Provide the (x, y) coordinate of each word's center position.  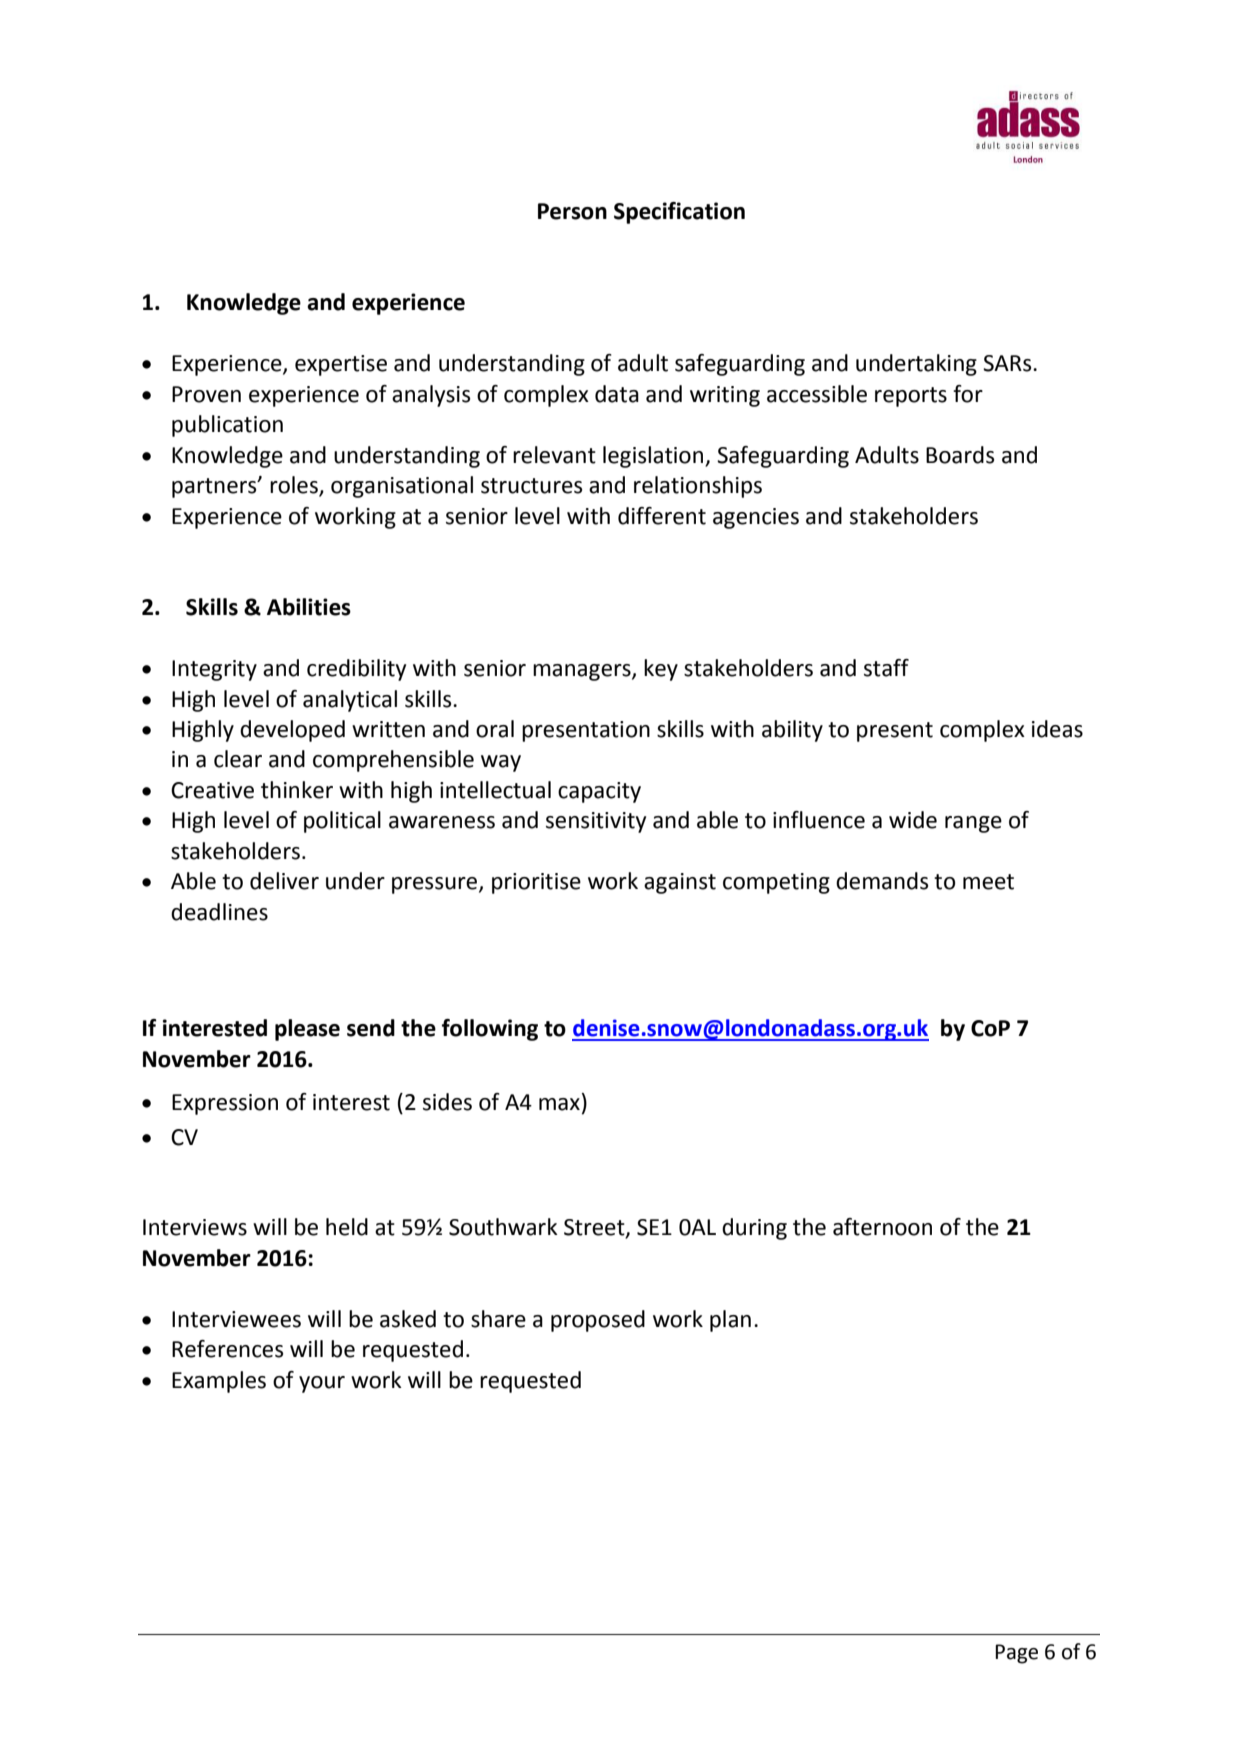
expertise (341, 365)
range (973, 824)
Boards (960, 455)
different (662, 516)
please (307, 1030)
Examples (219, 1382)
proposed (598, 1321)
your (322, 1384)
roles (295, 486)
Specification (679, 213)
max (559, 1104)
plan (730, 1321)
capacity (599, 792)
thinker (297, 790)
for (968, 394)
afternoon (882, 1227)
